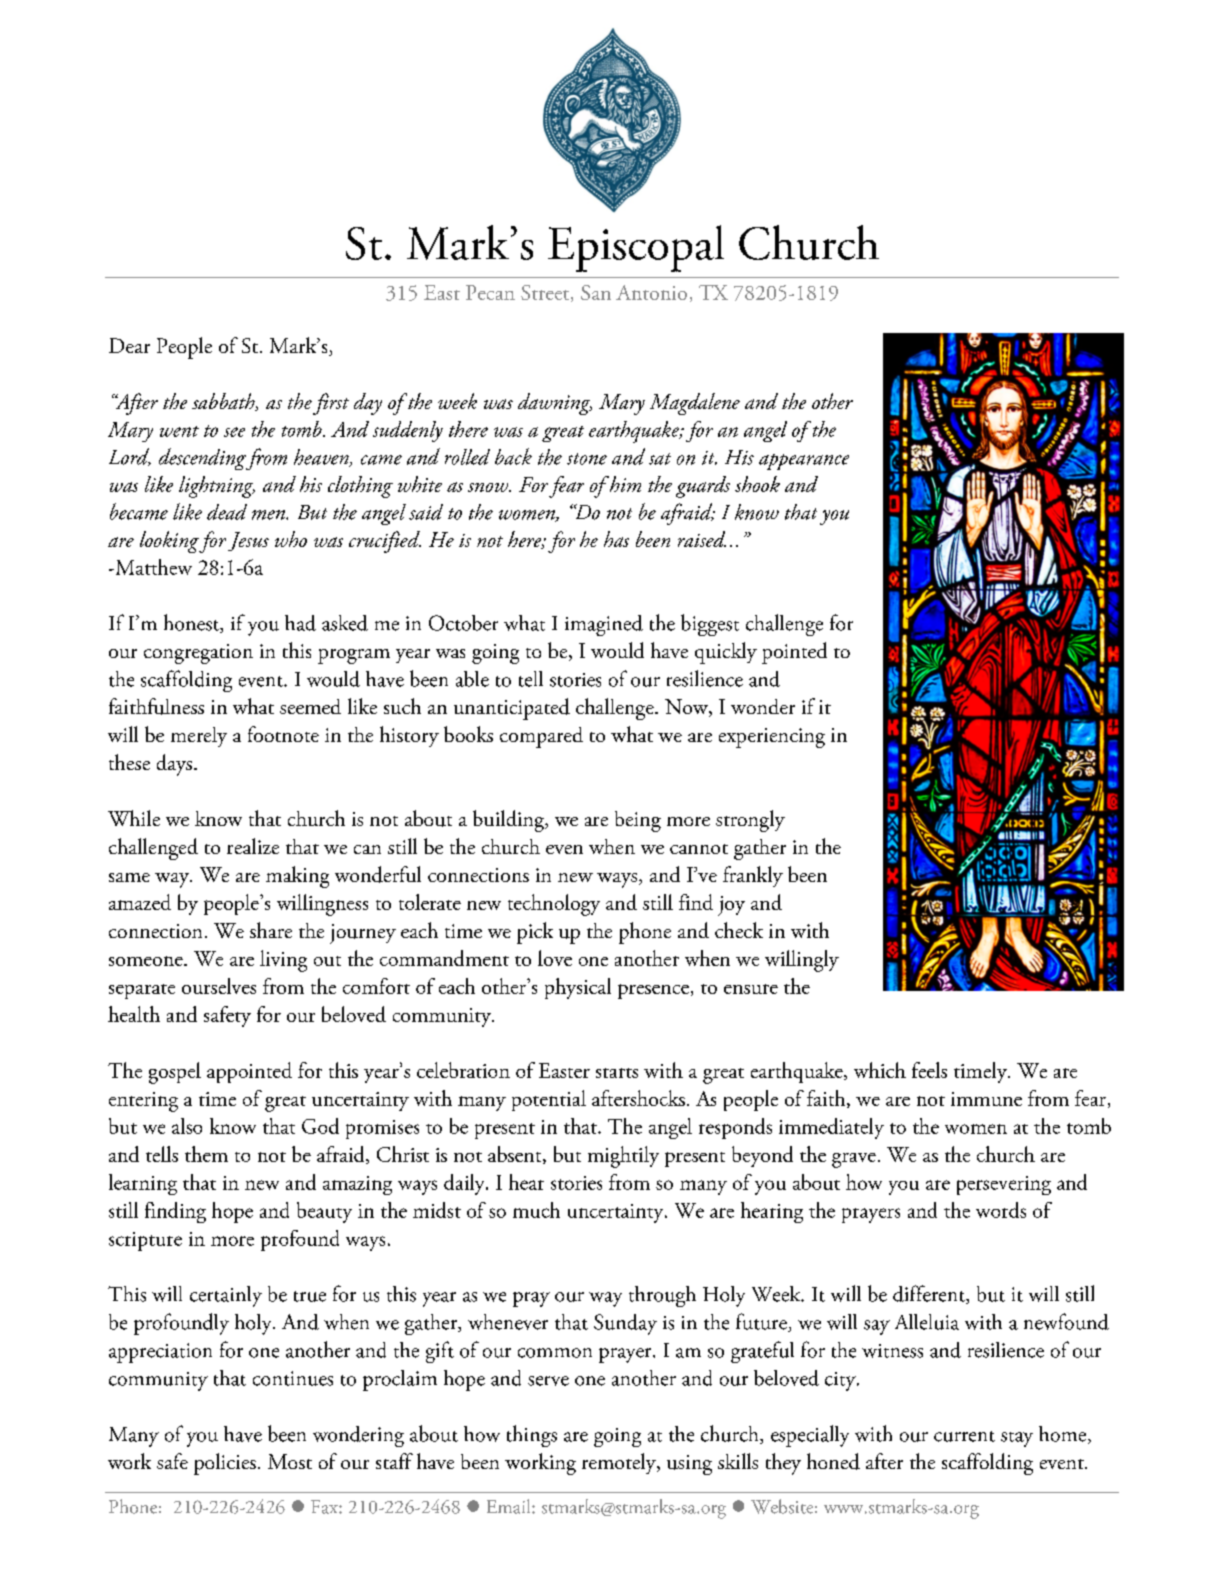 This page has height=1584, width=1224. What do you see at coordinates (129, 345) in the page?
I see `Dear` at bounding box center [129, 345].
